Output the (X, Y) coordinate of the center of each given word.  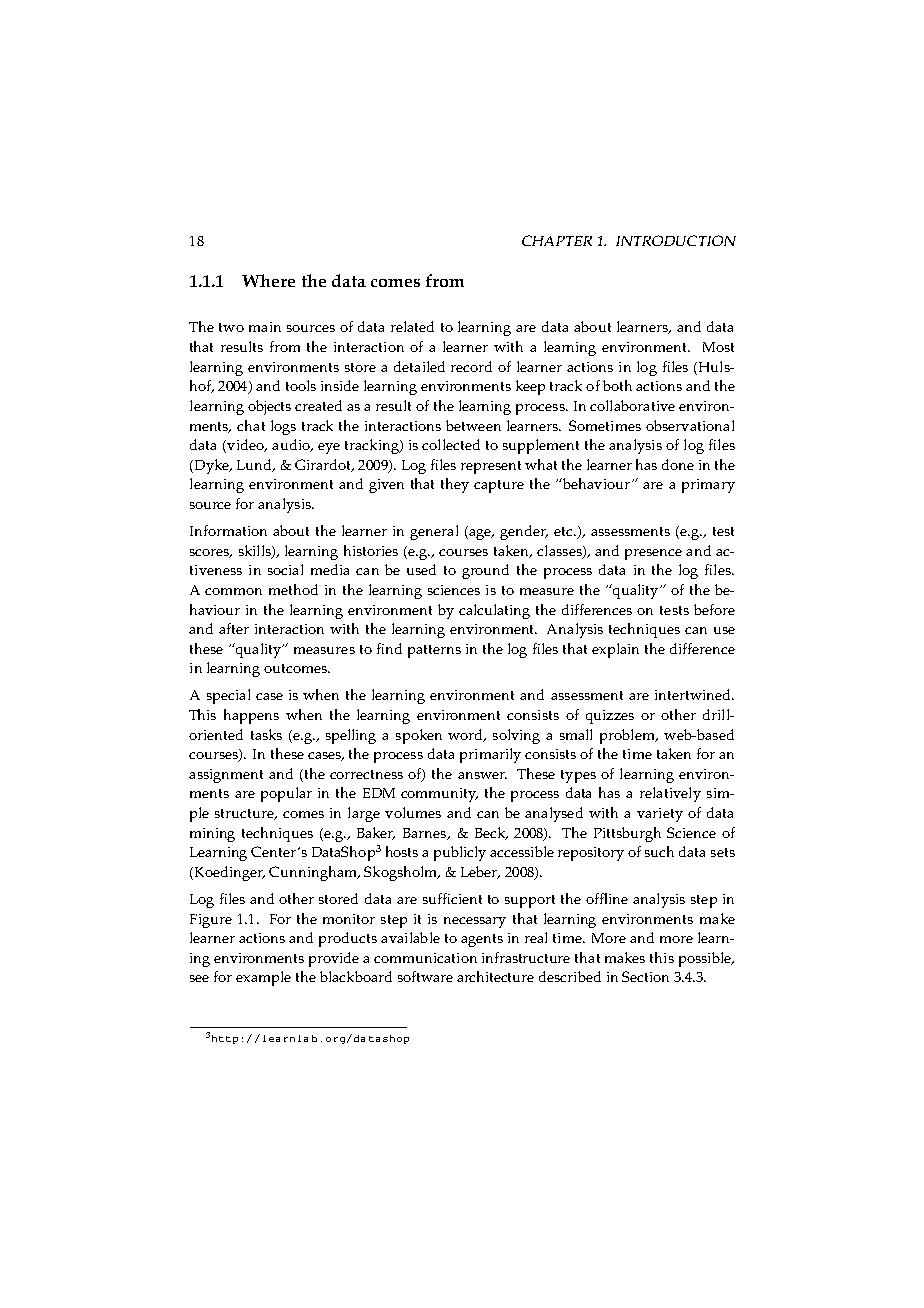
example (263, 978)
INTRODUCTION (676, 240)
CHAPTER (557, 240)
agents (482, 940)
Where (268, 280)
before (714, 609)
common (233, 591)
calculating (494, 611)
